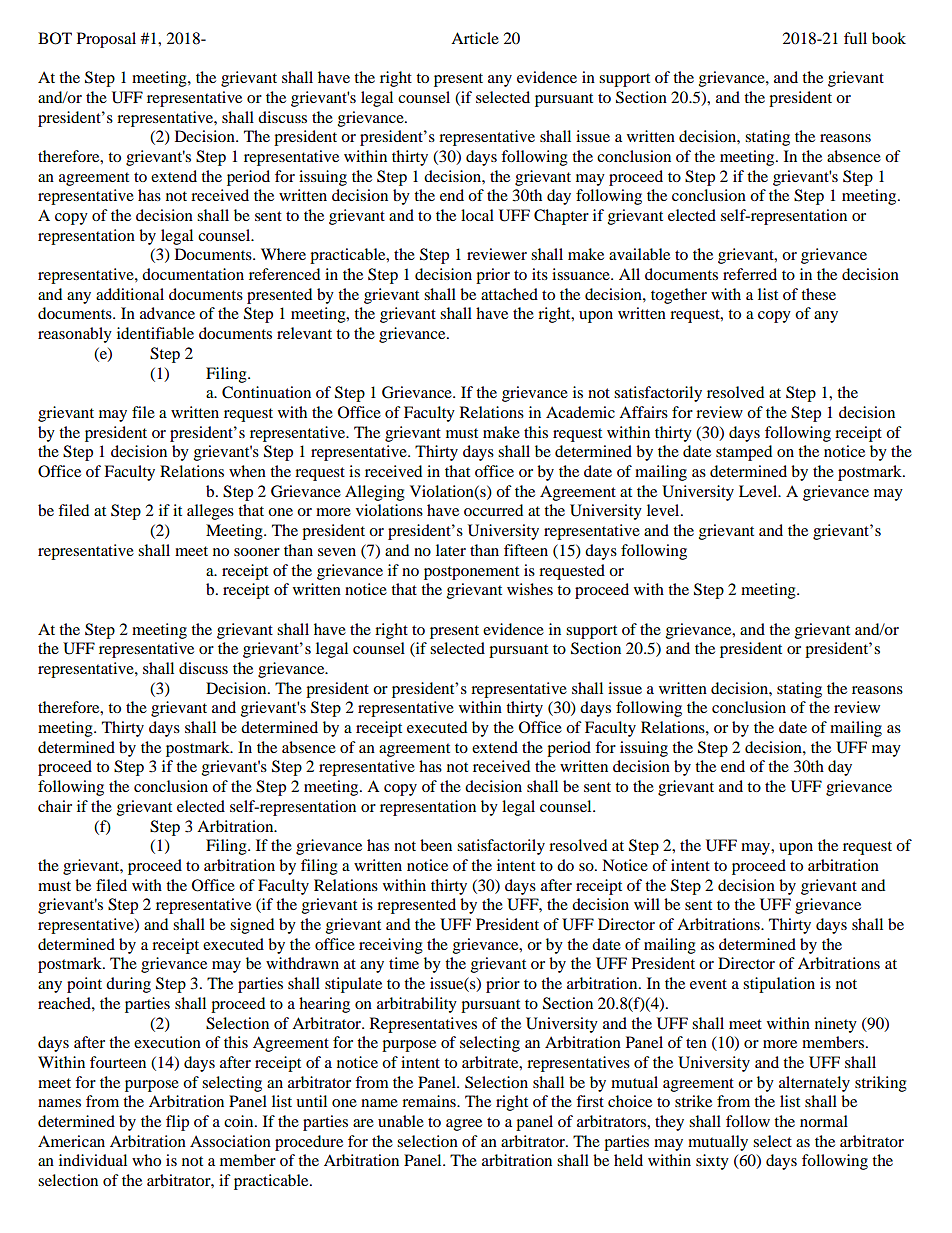 The image size is (952, 1233). Describe the element at coordinates (55, 806) in the screenshot. I see `chair` at that location.
